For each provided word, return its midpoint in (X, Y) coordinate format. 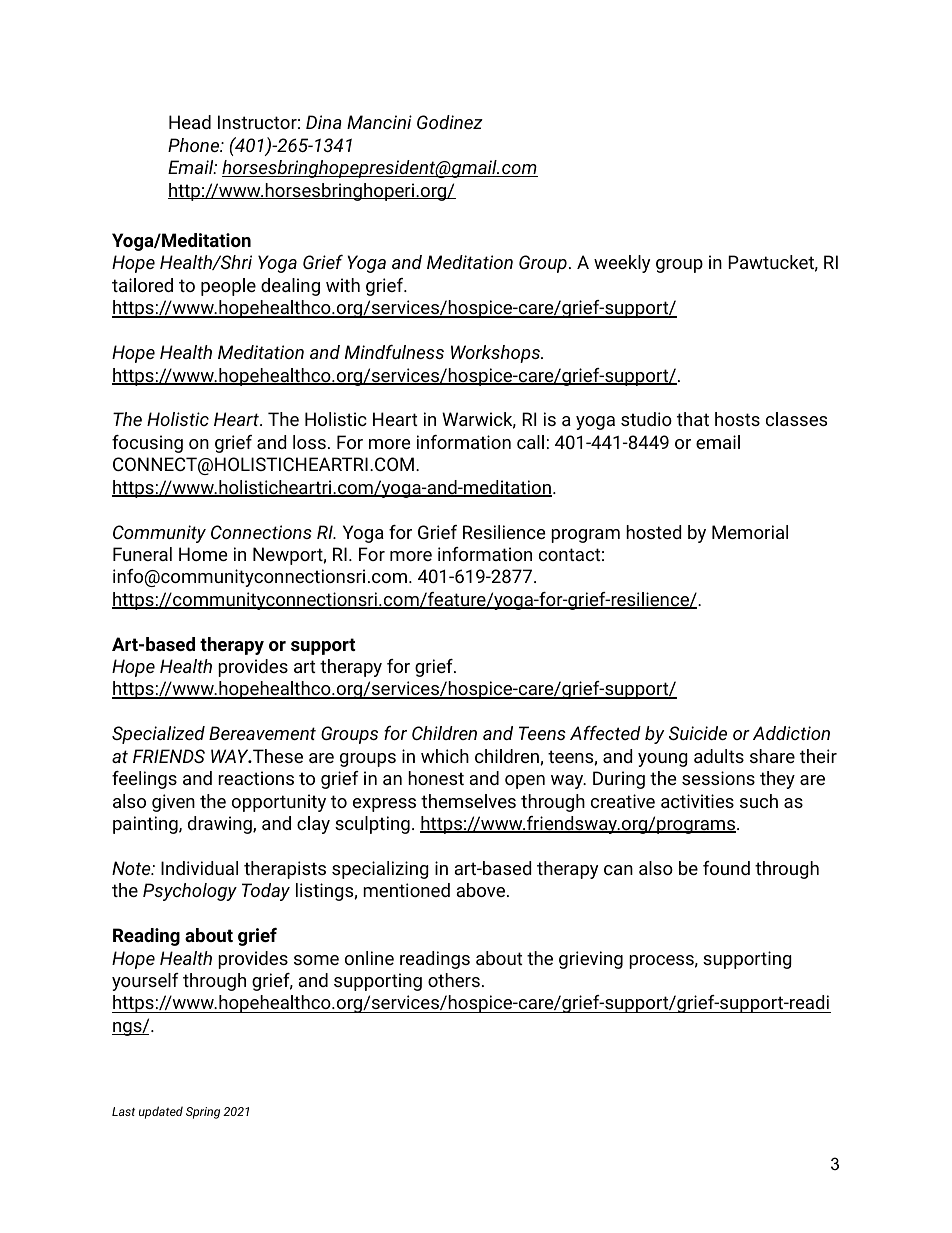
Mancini (379, 122)
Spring (203, 1113)
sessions (718, 778)
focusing (147, 444)
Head (190, 122)
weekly (622, 264)
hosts (737, 419)
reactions (256, 778)
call (530, 442)
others (454, 980)
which (445, 756)
